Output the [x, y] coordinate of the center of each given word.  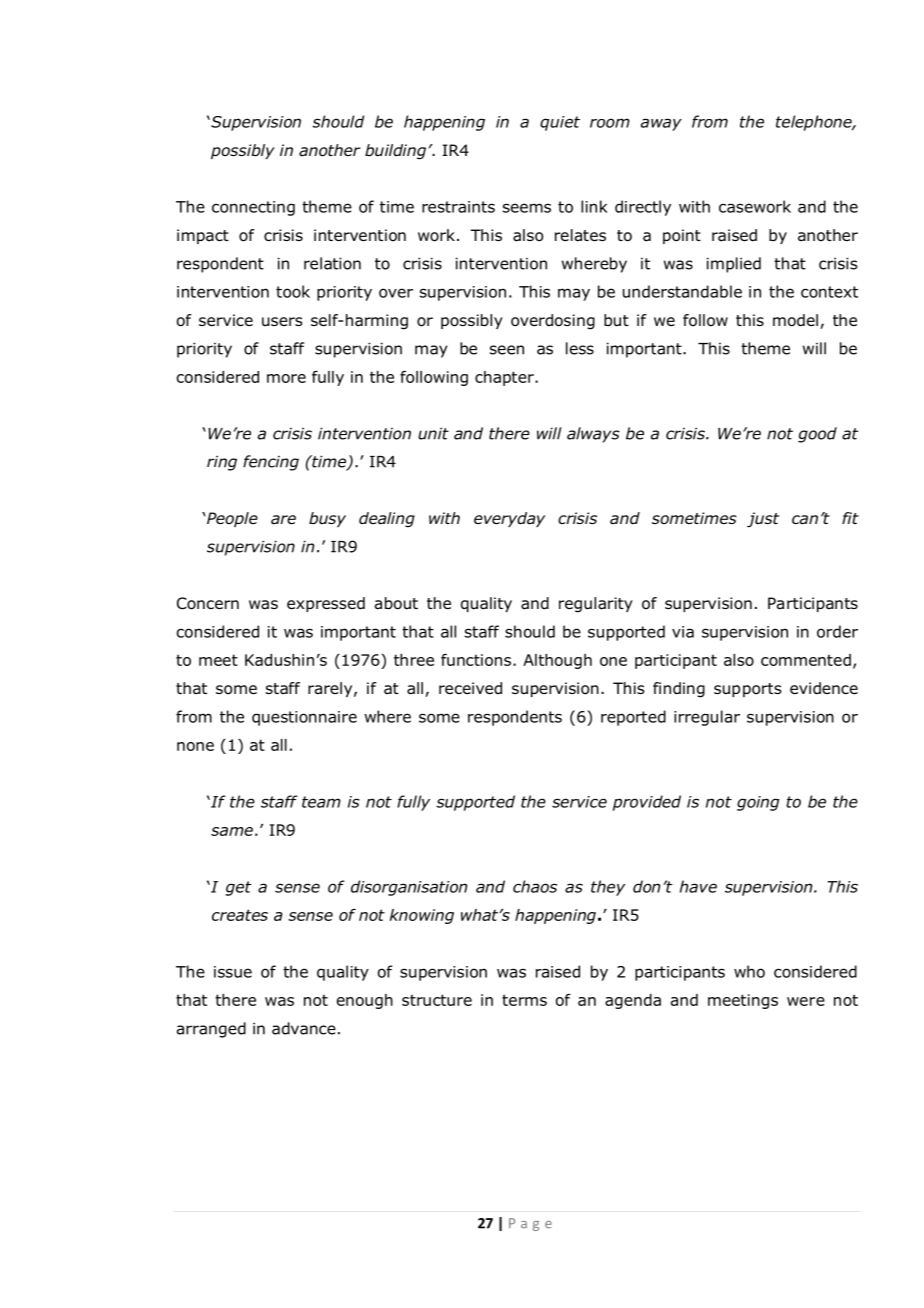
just [763, 520]
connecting [253, 208]
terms [524, 1000]
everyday [509, 519]
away [661, 124]
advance [304, 1028]
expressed [326, 604]
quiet [560, 123]
